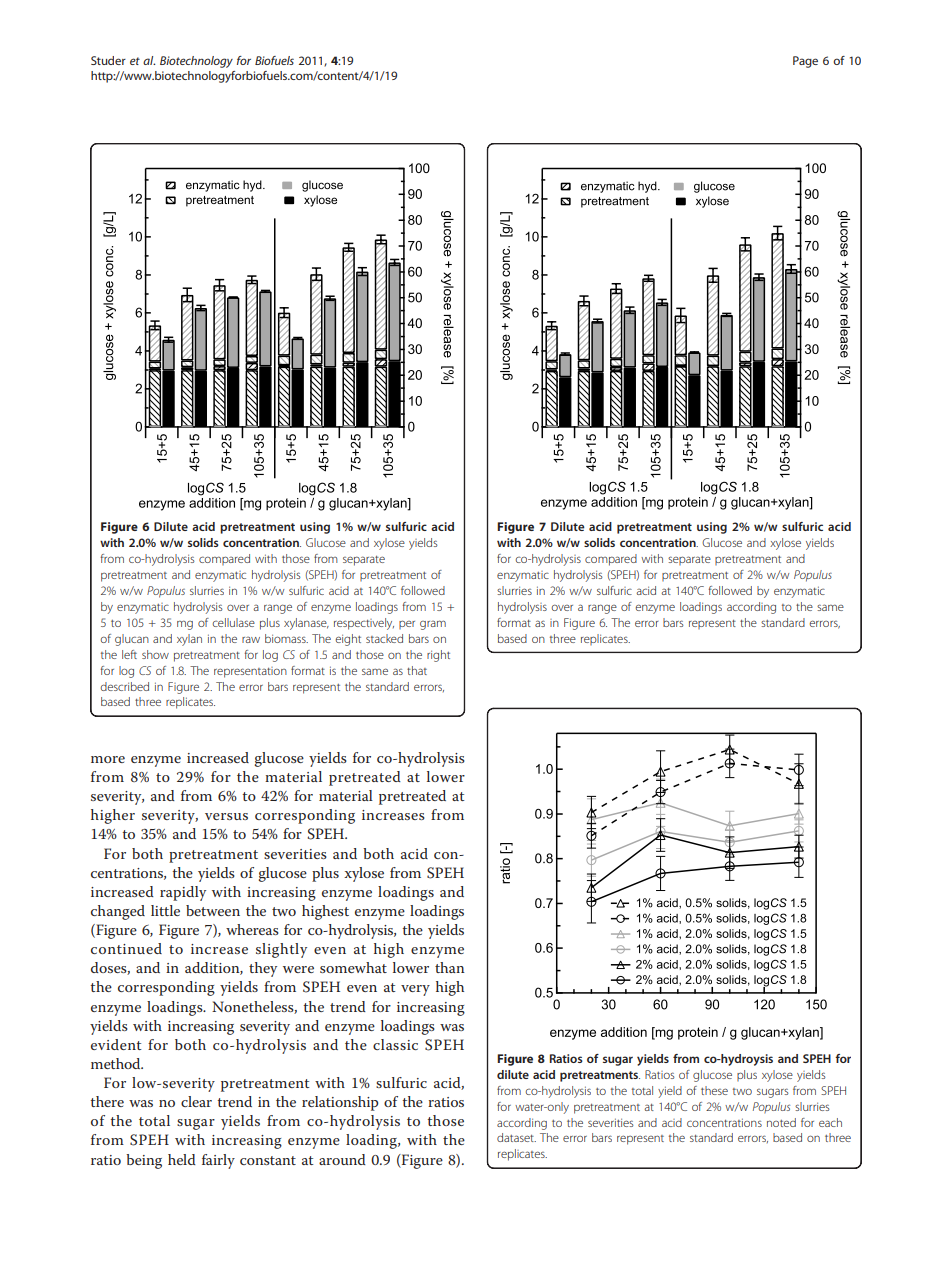  I want to click on noted, so click(781, 1122).
